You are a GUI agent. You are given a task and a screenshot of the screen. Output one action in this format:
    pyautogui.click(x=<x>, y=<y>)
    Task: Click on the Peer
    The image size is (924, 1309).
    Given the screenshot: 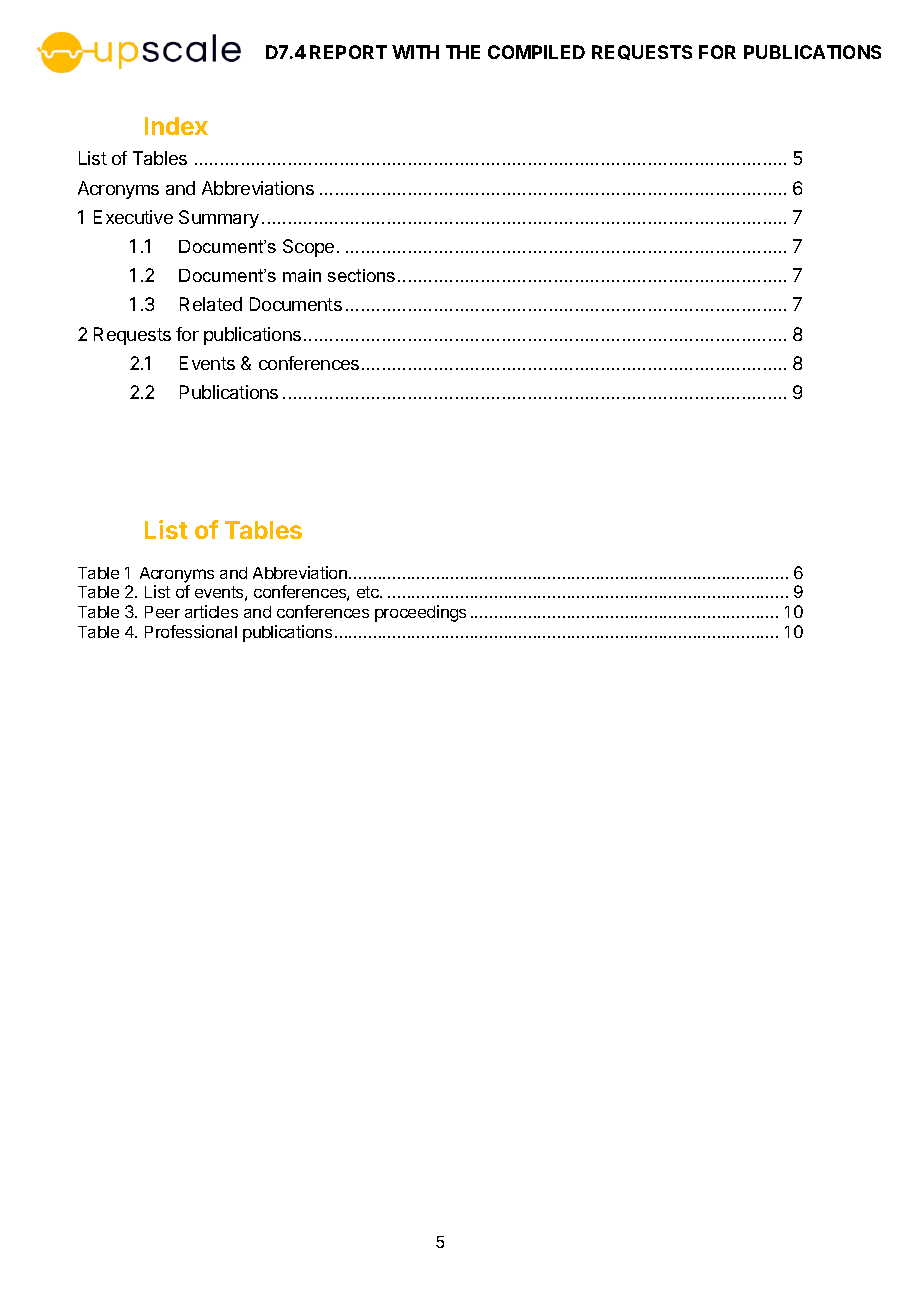 What is the action you would take?
    pyautogui.click(x=162, y=612)
